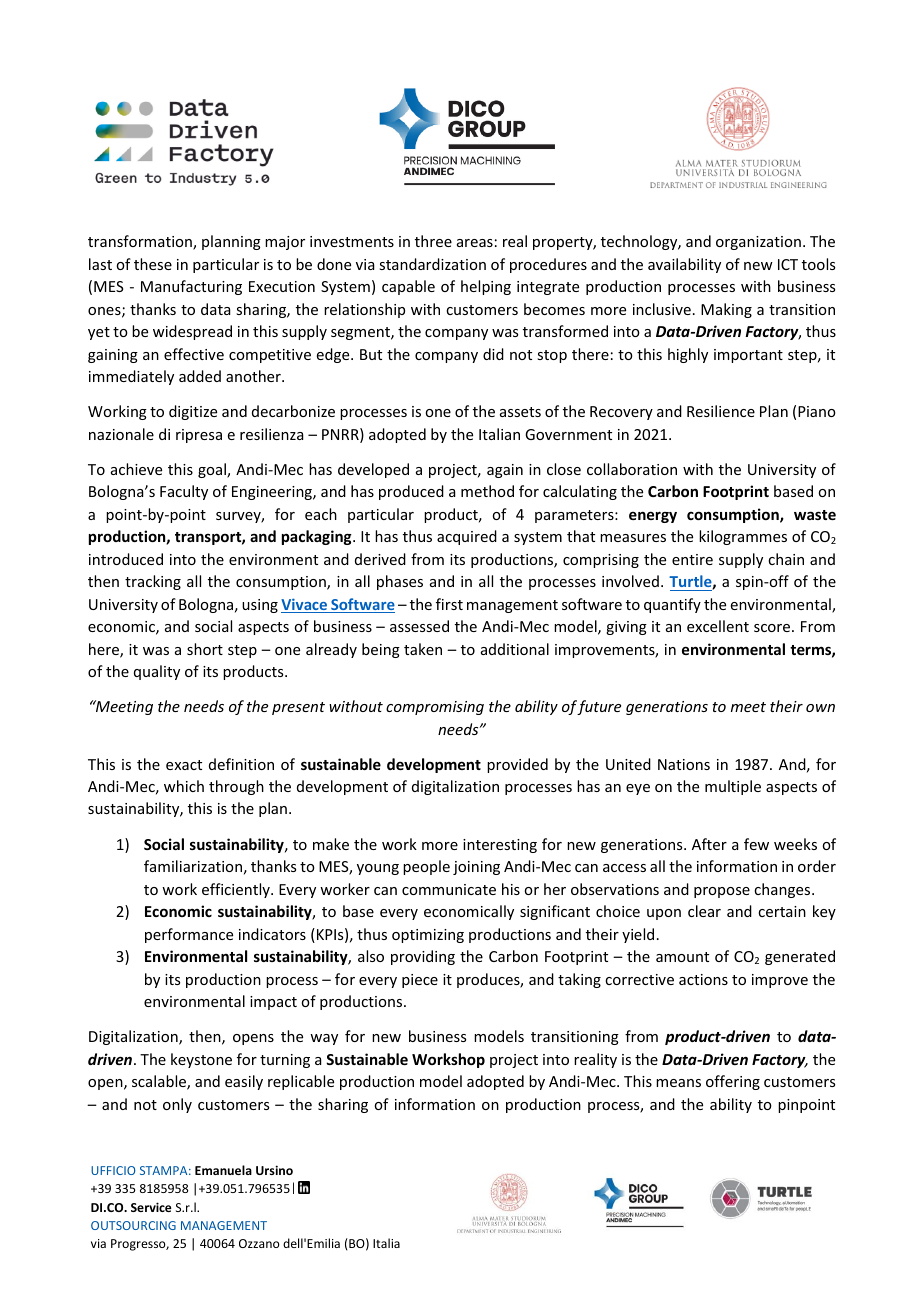  What do you see at coordinates (432, 264) in the screenshot?
I see `standardization` at bounding box center [432, 264].
